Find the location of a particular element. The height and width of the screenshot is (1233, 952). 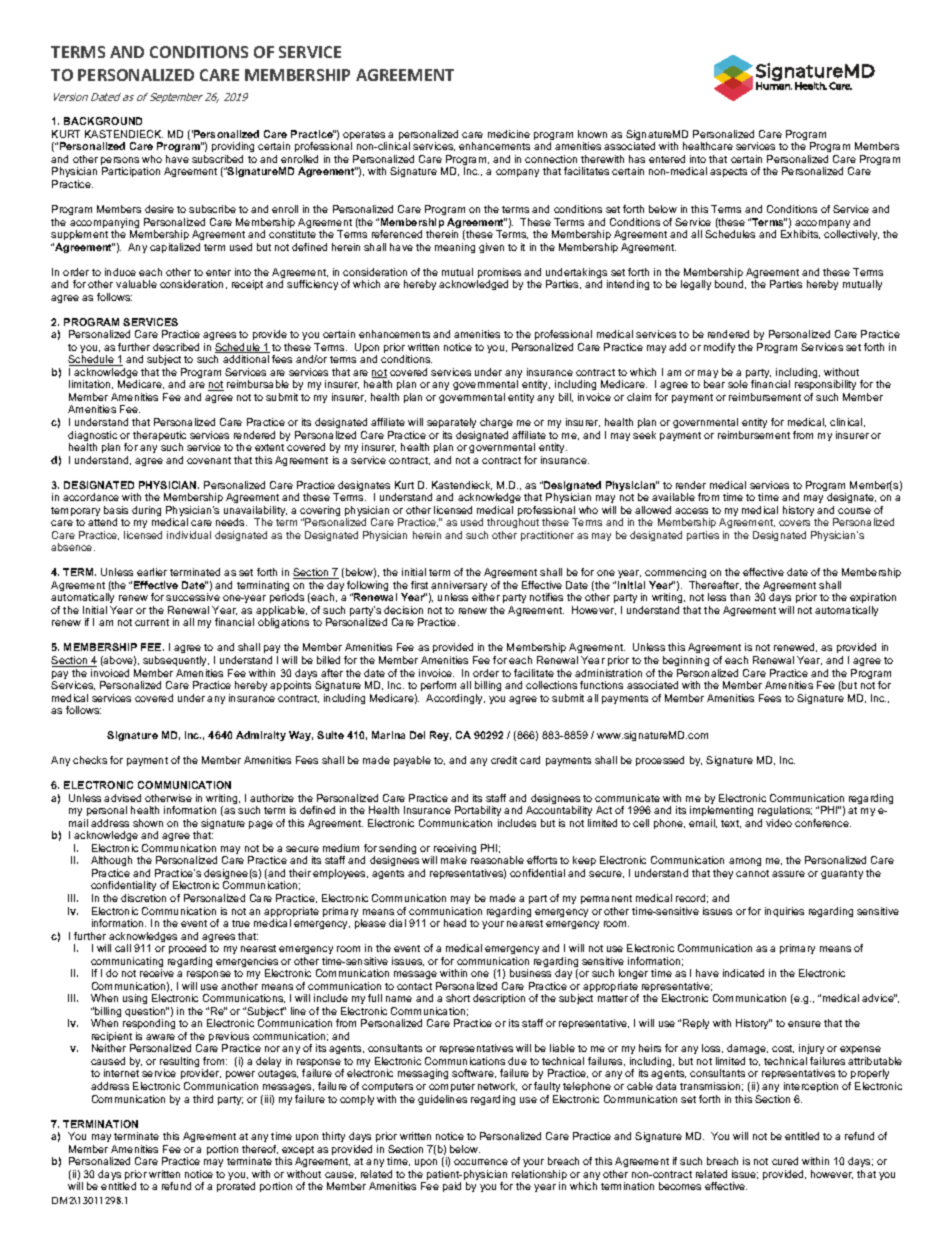

earlier is located at coordinates (152, 572).
